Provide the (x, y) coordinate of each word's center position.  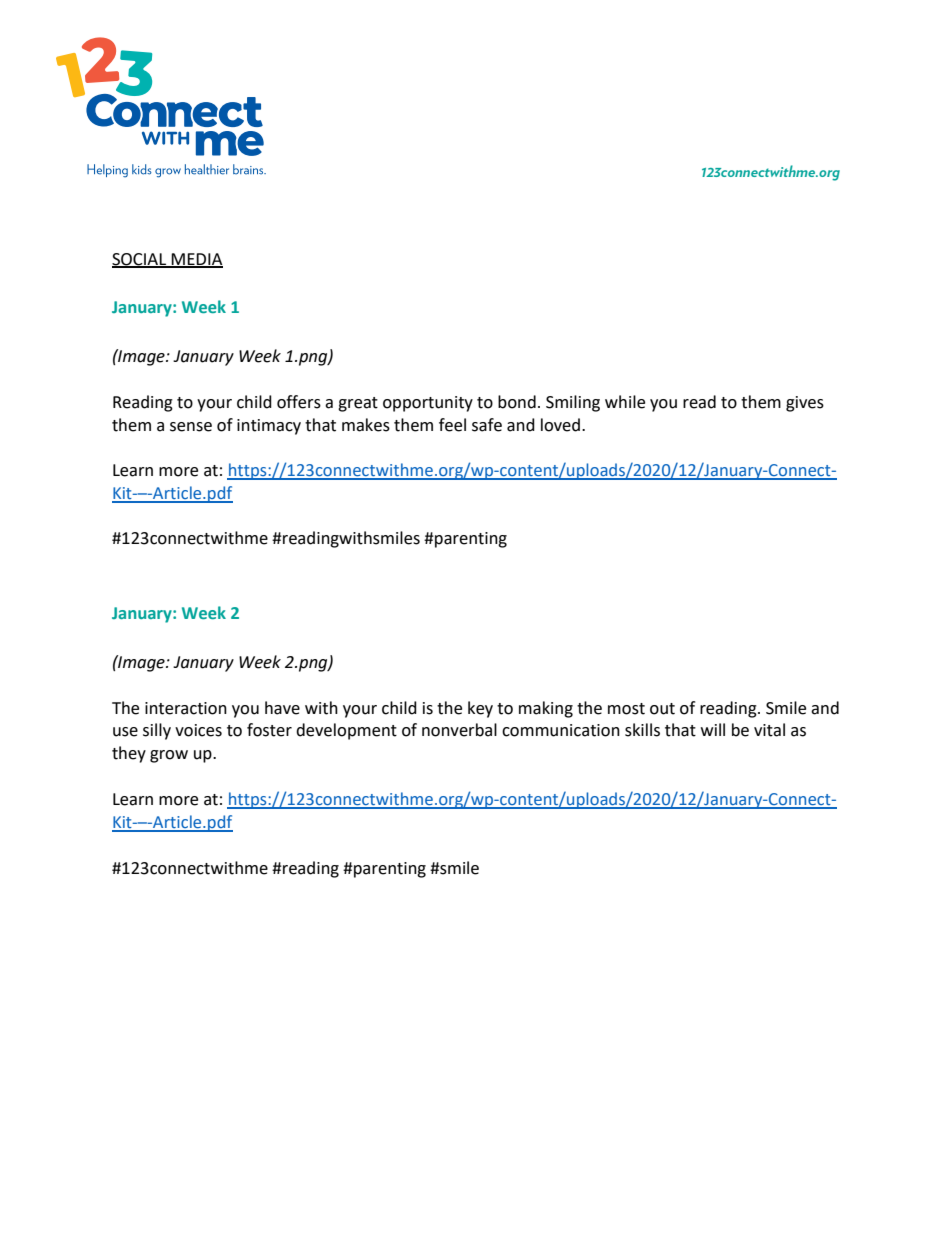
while (625, 402)
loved (560, 425)
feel (452, 425)
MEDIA (196, 260)
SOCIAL (140, 260)
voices (198, 730)
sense (191, 427)
